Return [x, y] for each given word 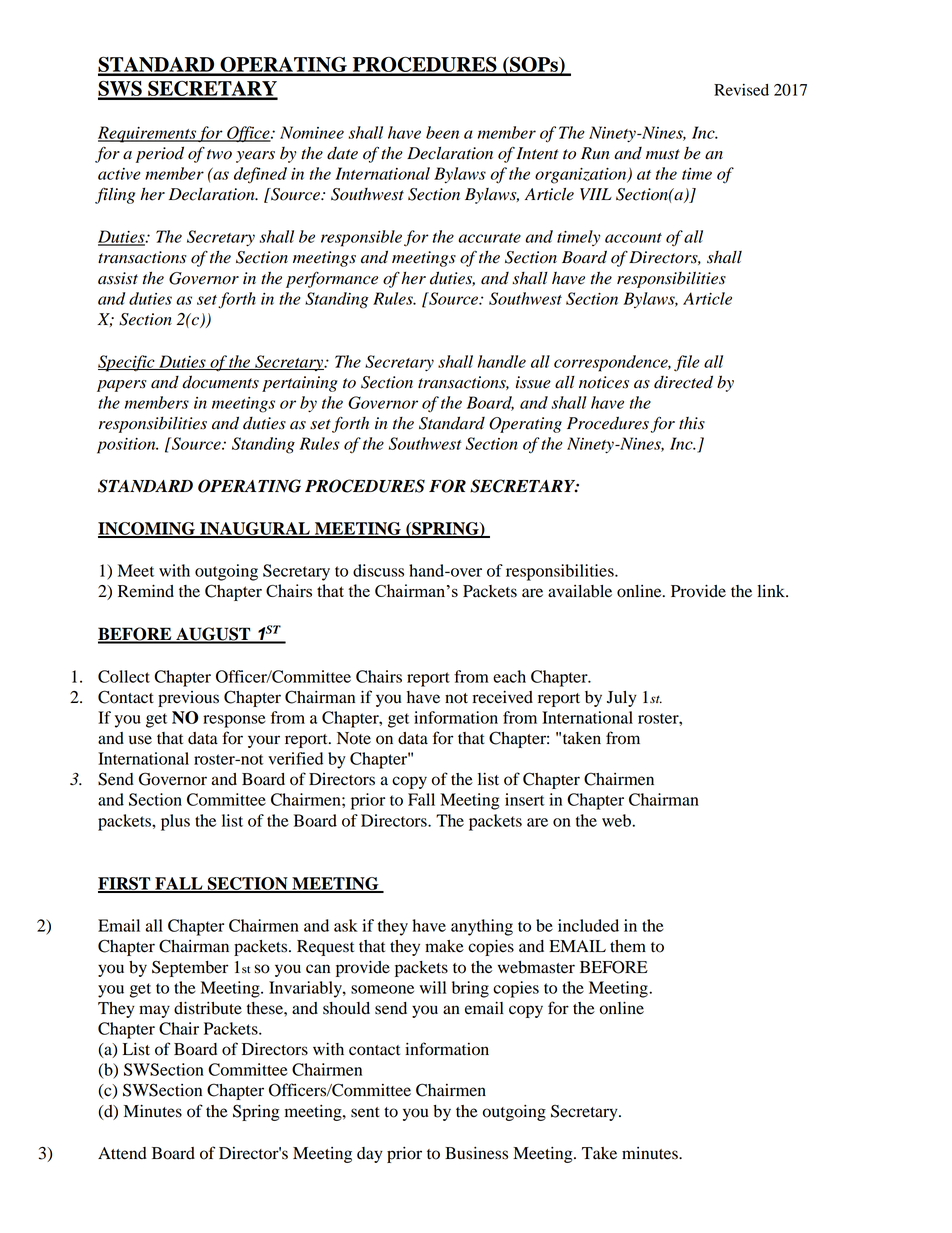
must [663, 154]
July [622, 699]
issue [533, 382]
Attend [122, 1153]
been [442, 132]
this [692, 423]
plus [175, 822]
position [127, 446]
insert [525, 799]
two [219, 154]
